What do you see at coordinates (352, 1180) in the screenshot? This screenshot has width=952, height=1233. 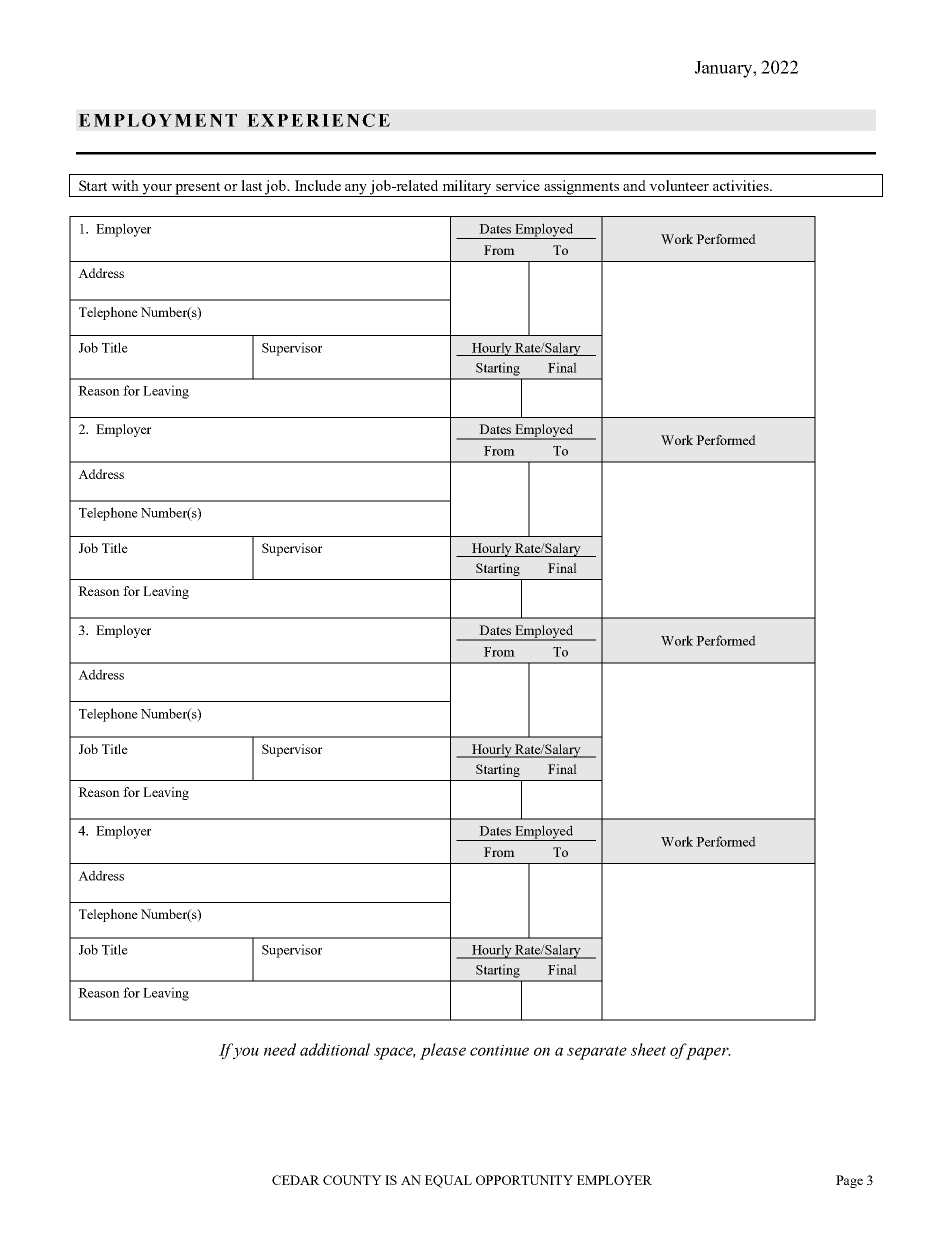 I see `COUNTY` at bounding box center [352, 1180].
